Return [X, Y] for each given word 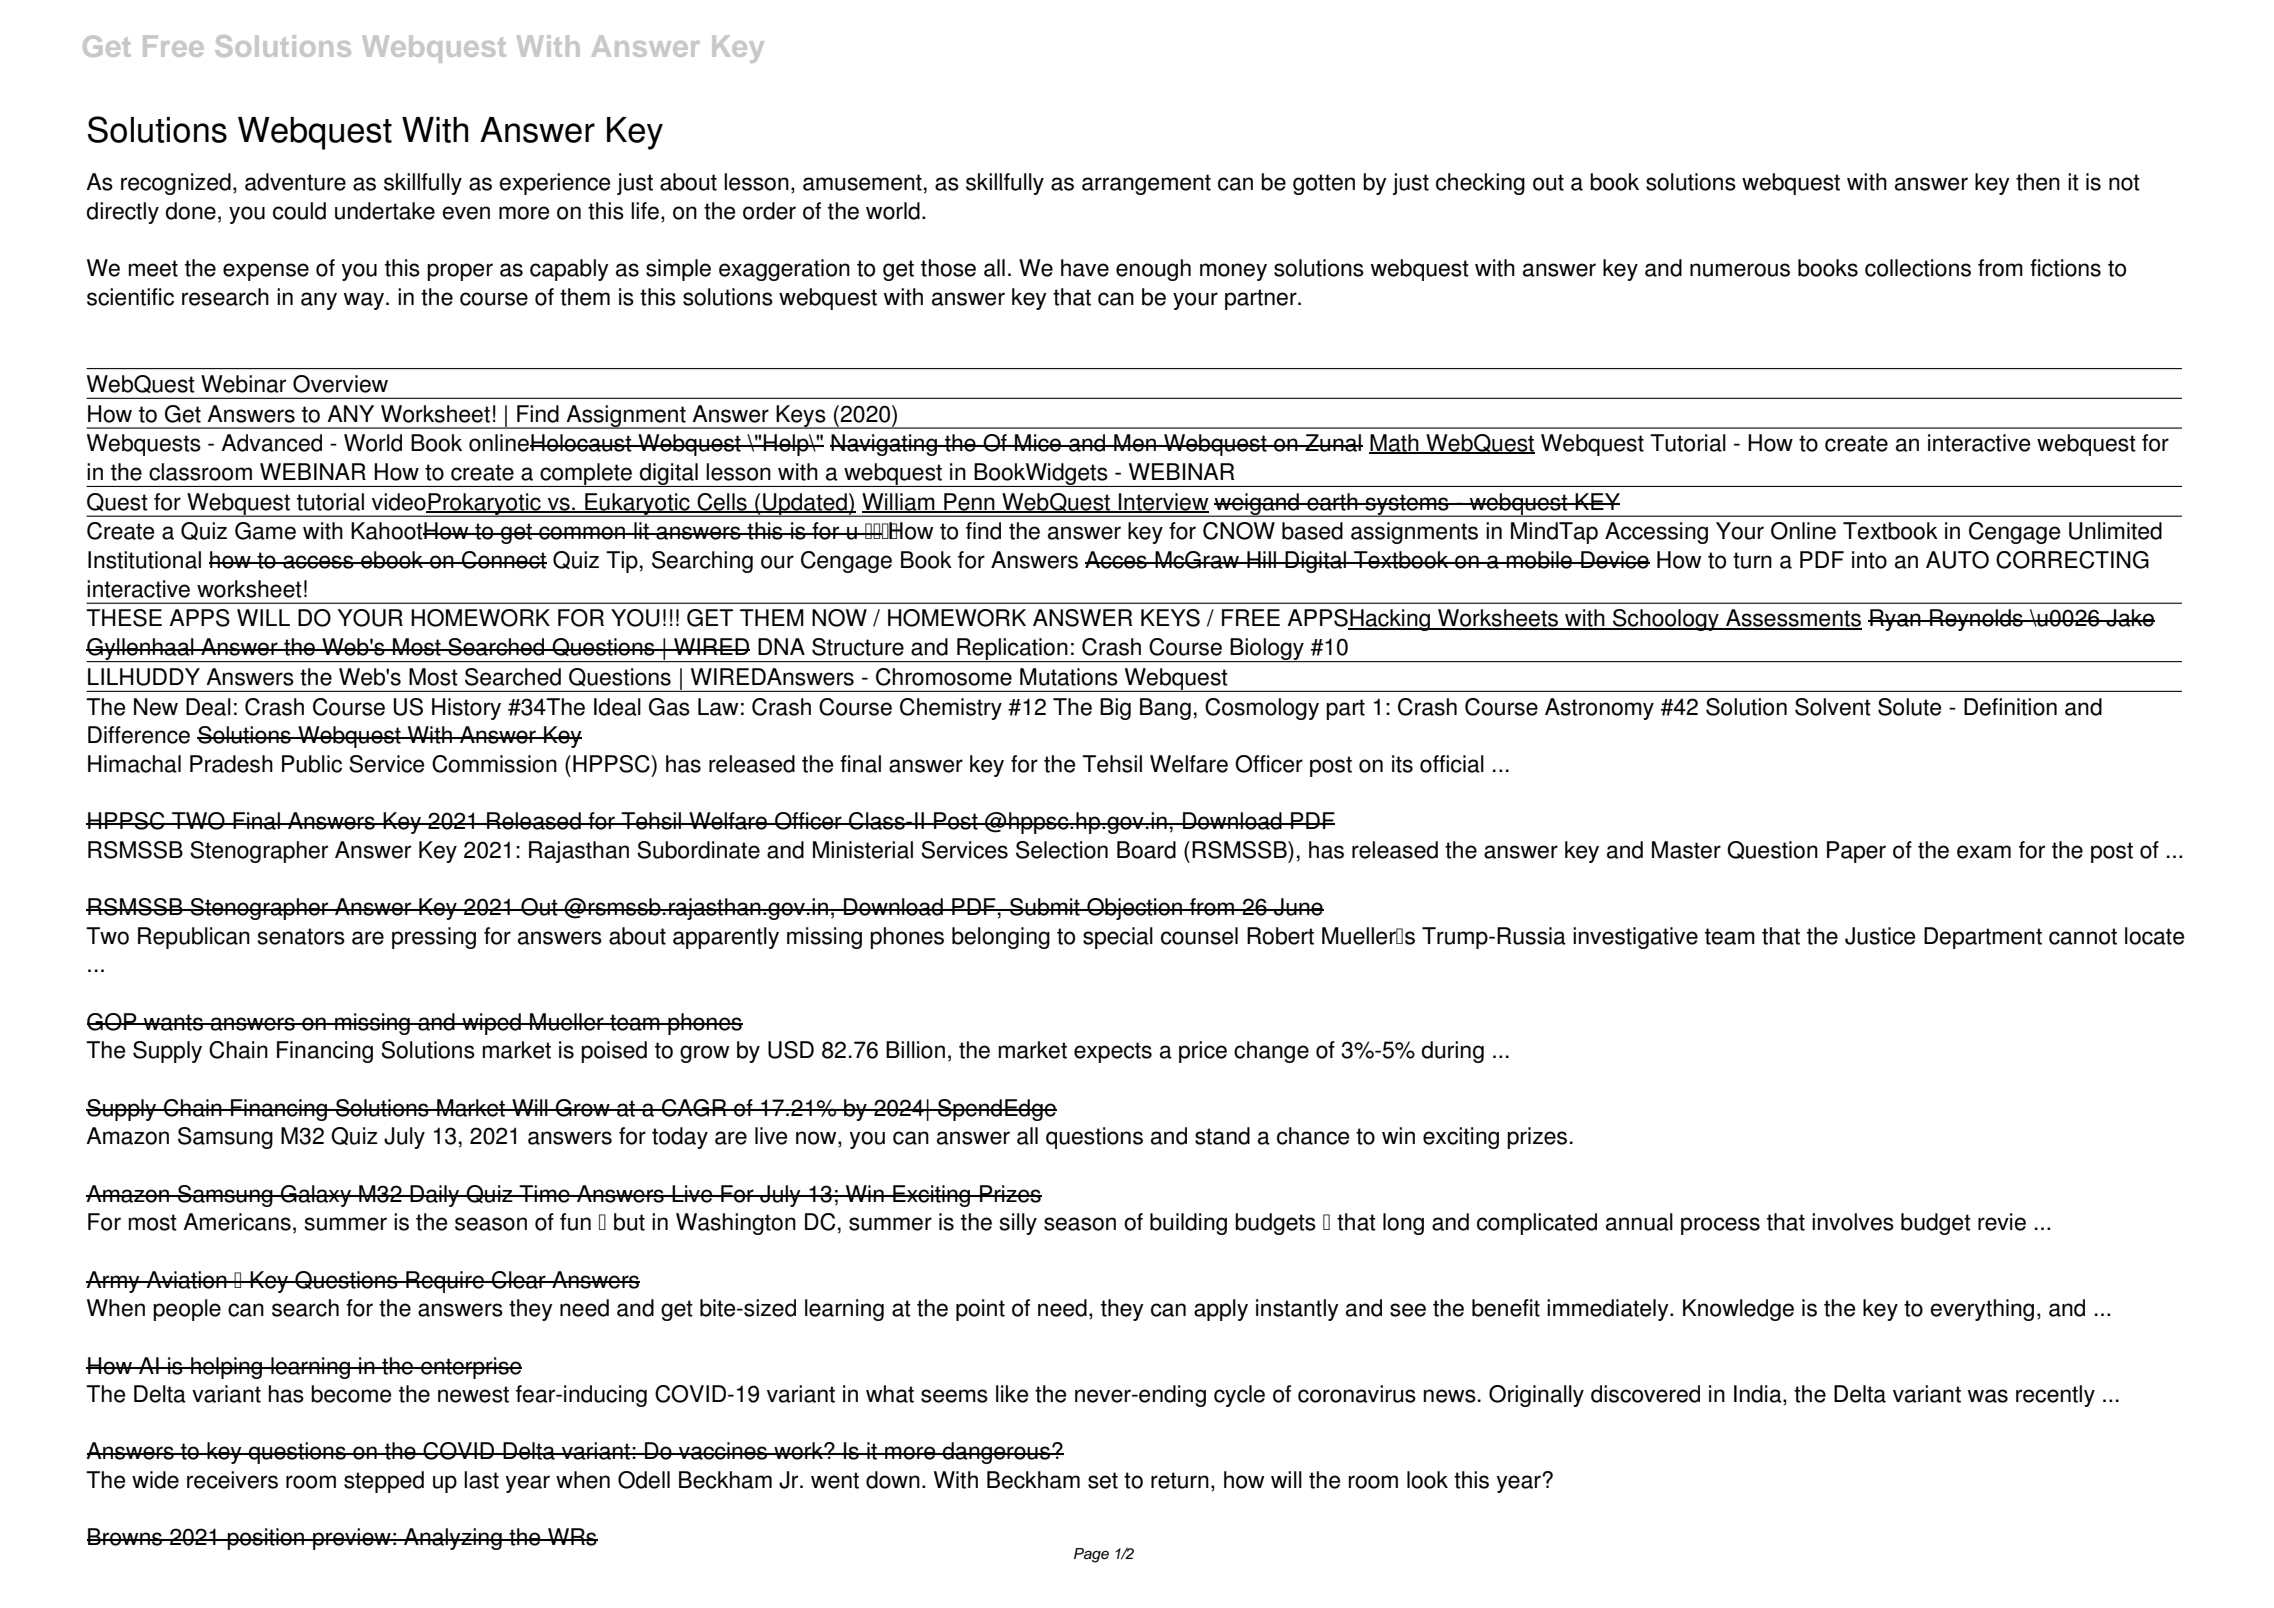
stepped [384, 1482]
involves [1853, 1222]
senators [301, 936]
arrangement [1146, 184]
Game [265, 531]
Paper [1856, 852]
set [1103, 1480]
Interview [1163, 503]
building [1188, 1224]
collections [1918, 268]
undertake [385, 211]
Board [1146, 850]
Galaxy [316, 1196]
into [1869, 560]
